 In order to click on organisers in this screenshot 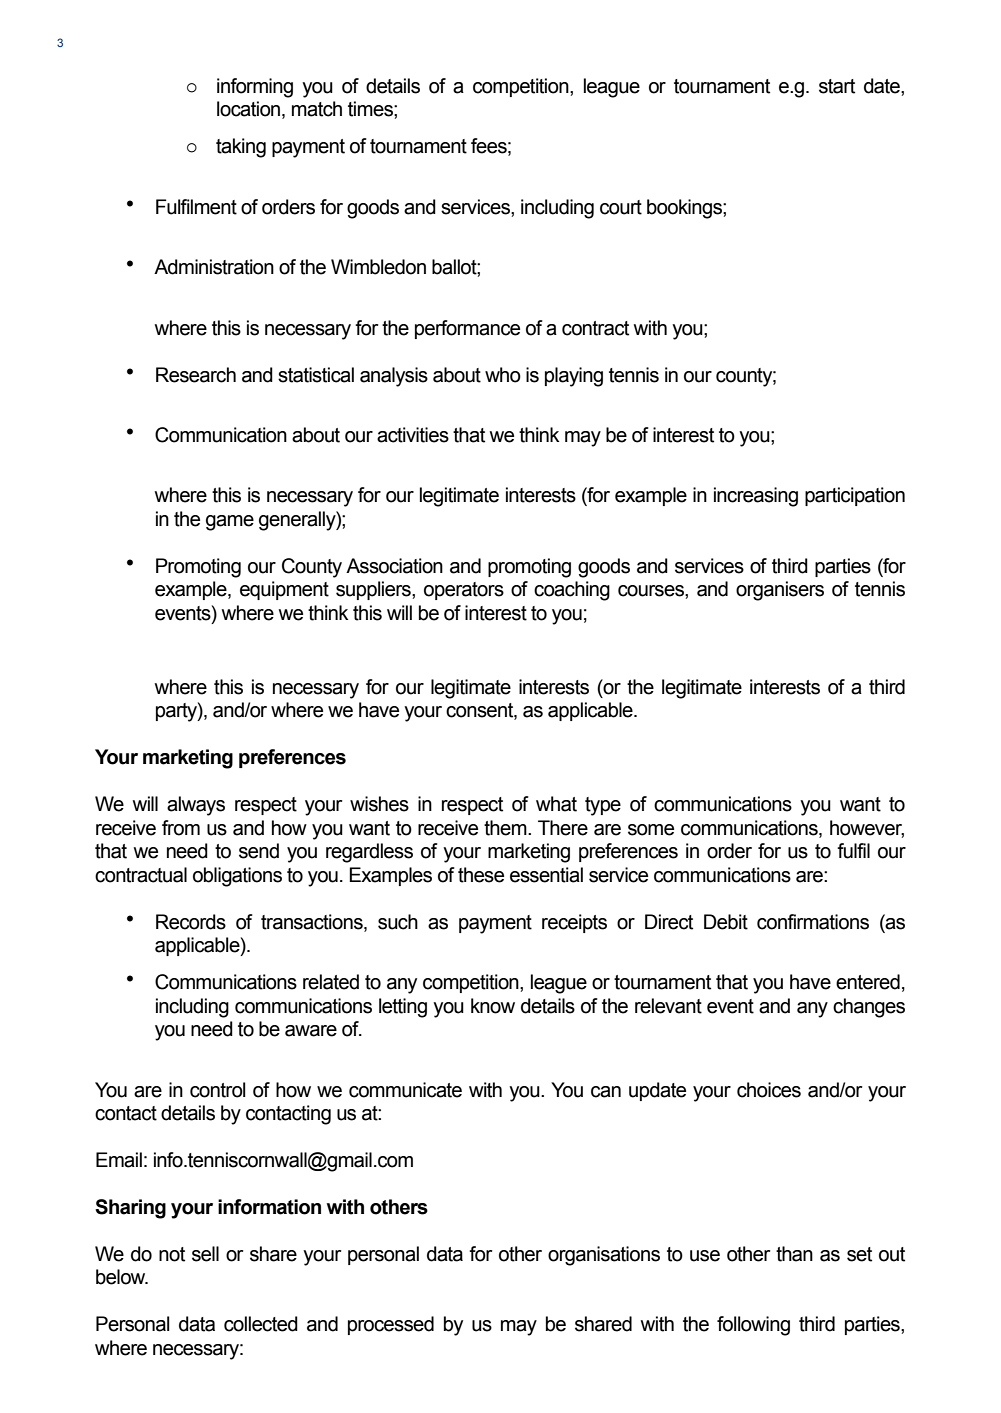, I will do `click(780, 591)`.
